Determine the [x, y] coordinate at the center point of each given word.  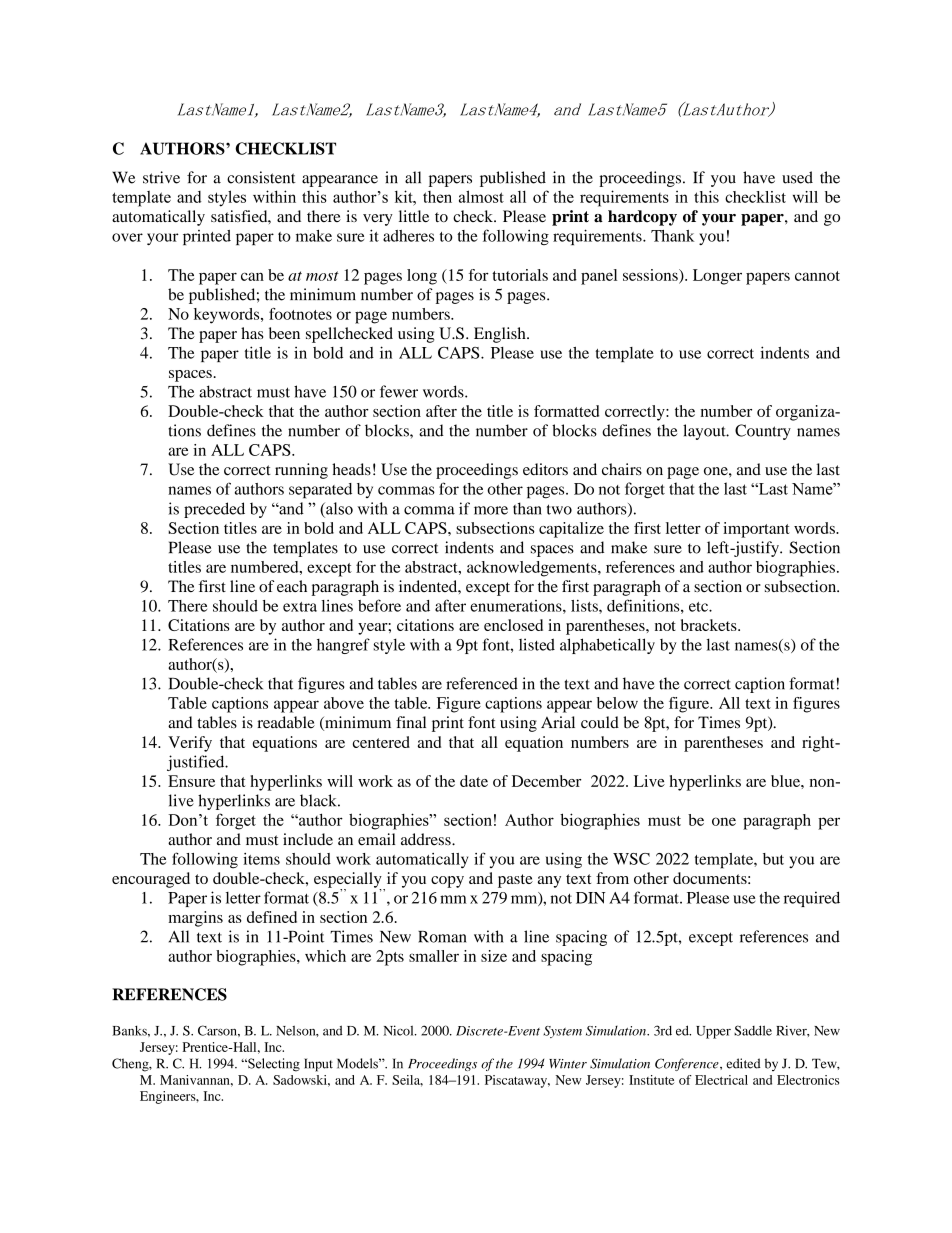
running [301, 471]
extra [300, 607]
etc [699, 607]
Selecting [273, 1065]
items [261, 859]
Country [763, 432]
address [427, 839]
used [797, 177]
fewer [399, 391]
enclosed [513, 625]
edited [743, 1063]
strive [161, 177]
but [773, 859]
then [437, 197]
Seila [407, 1081]
